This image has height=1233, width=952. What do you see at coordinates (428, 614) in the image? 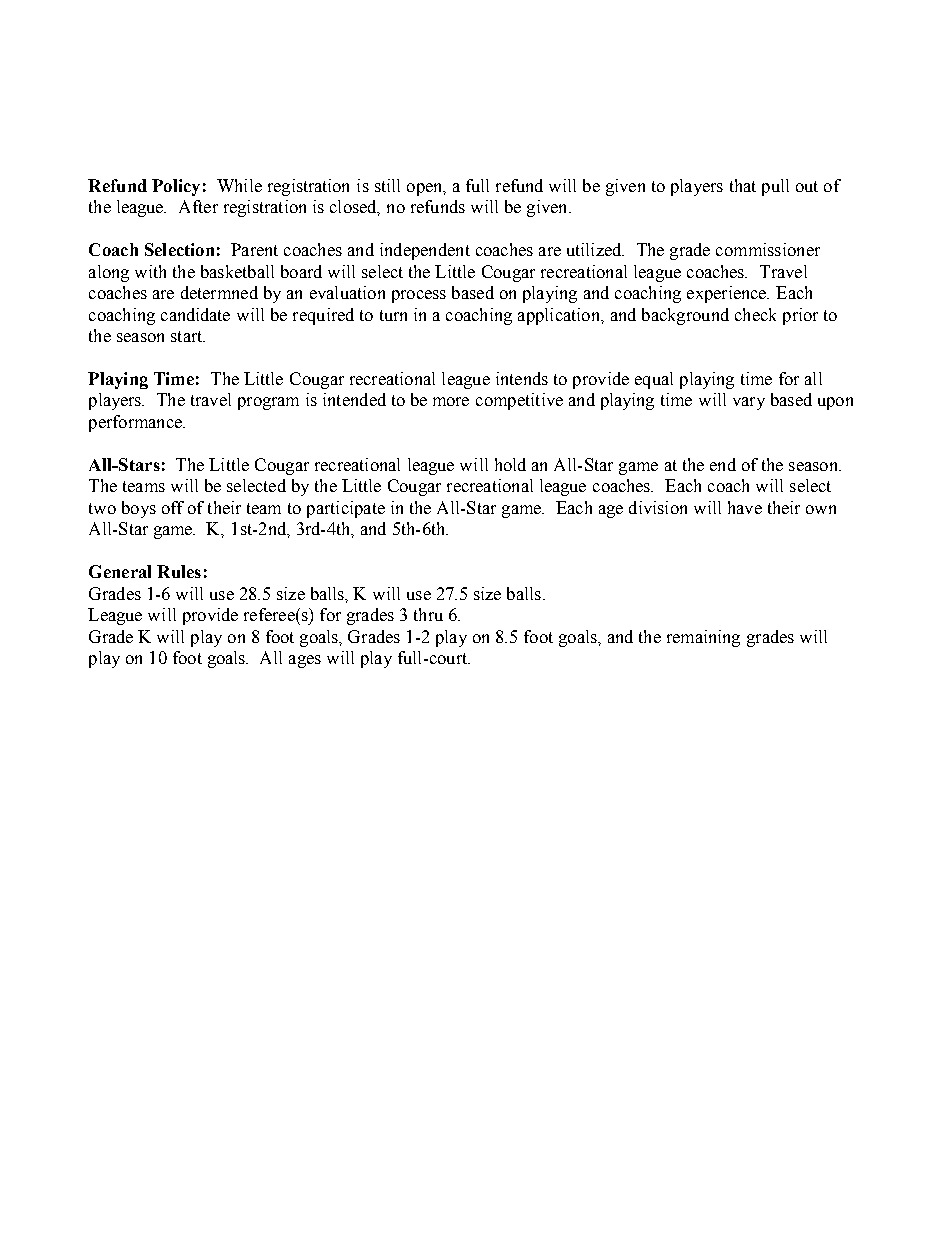
I see `thru` at bounding box center [428, 614].
